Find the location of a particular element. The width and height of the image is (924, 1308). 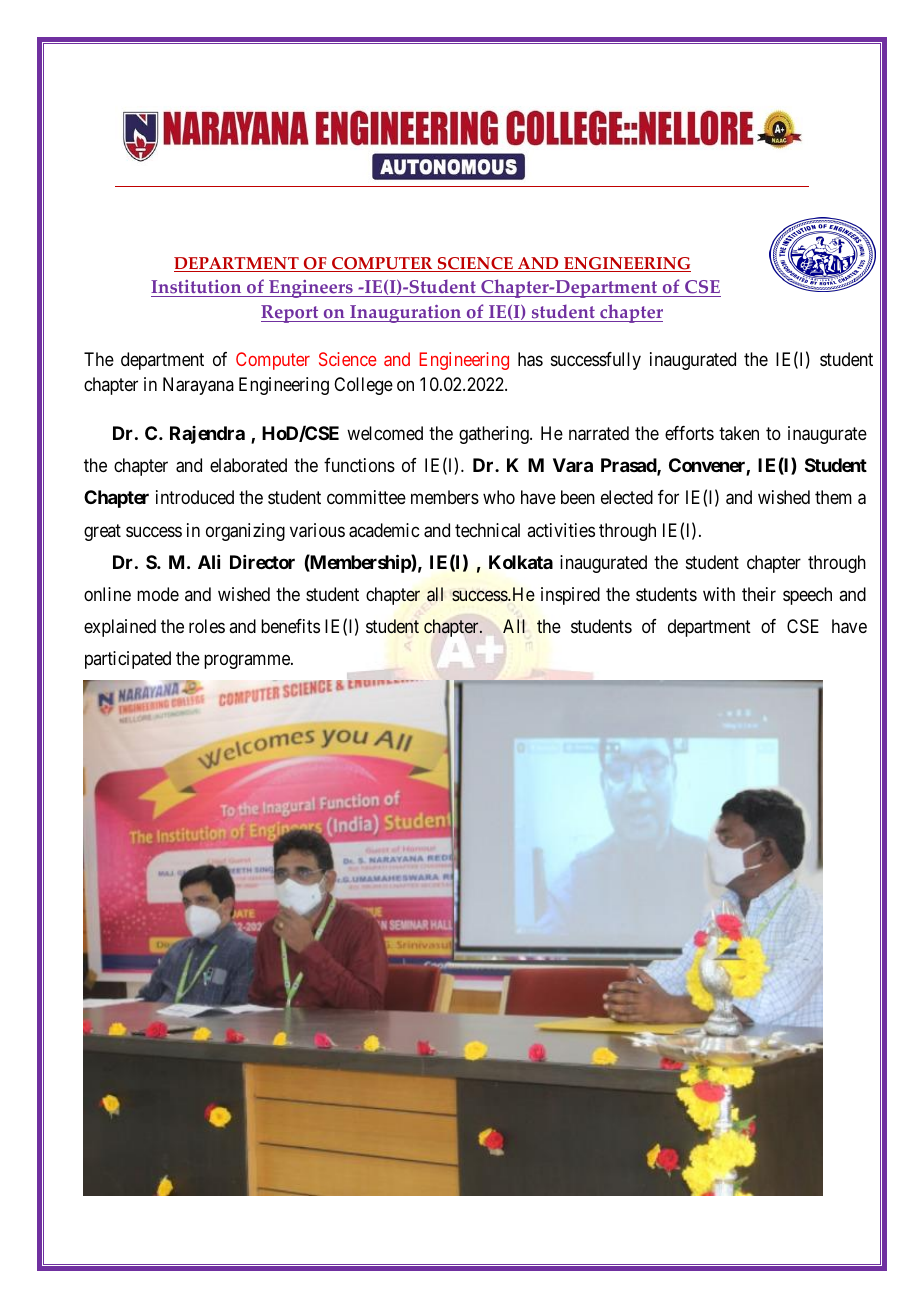

has is located at coordinates (530, 359).
